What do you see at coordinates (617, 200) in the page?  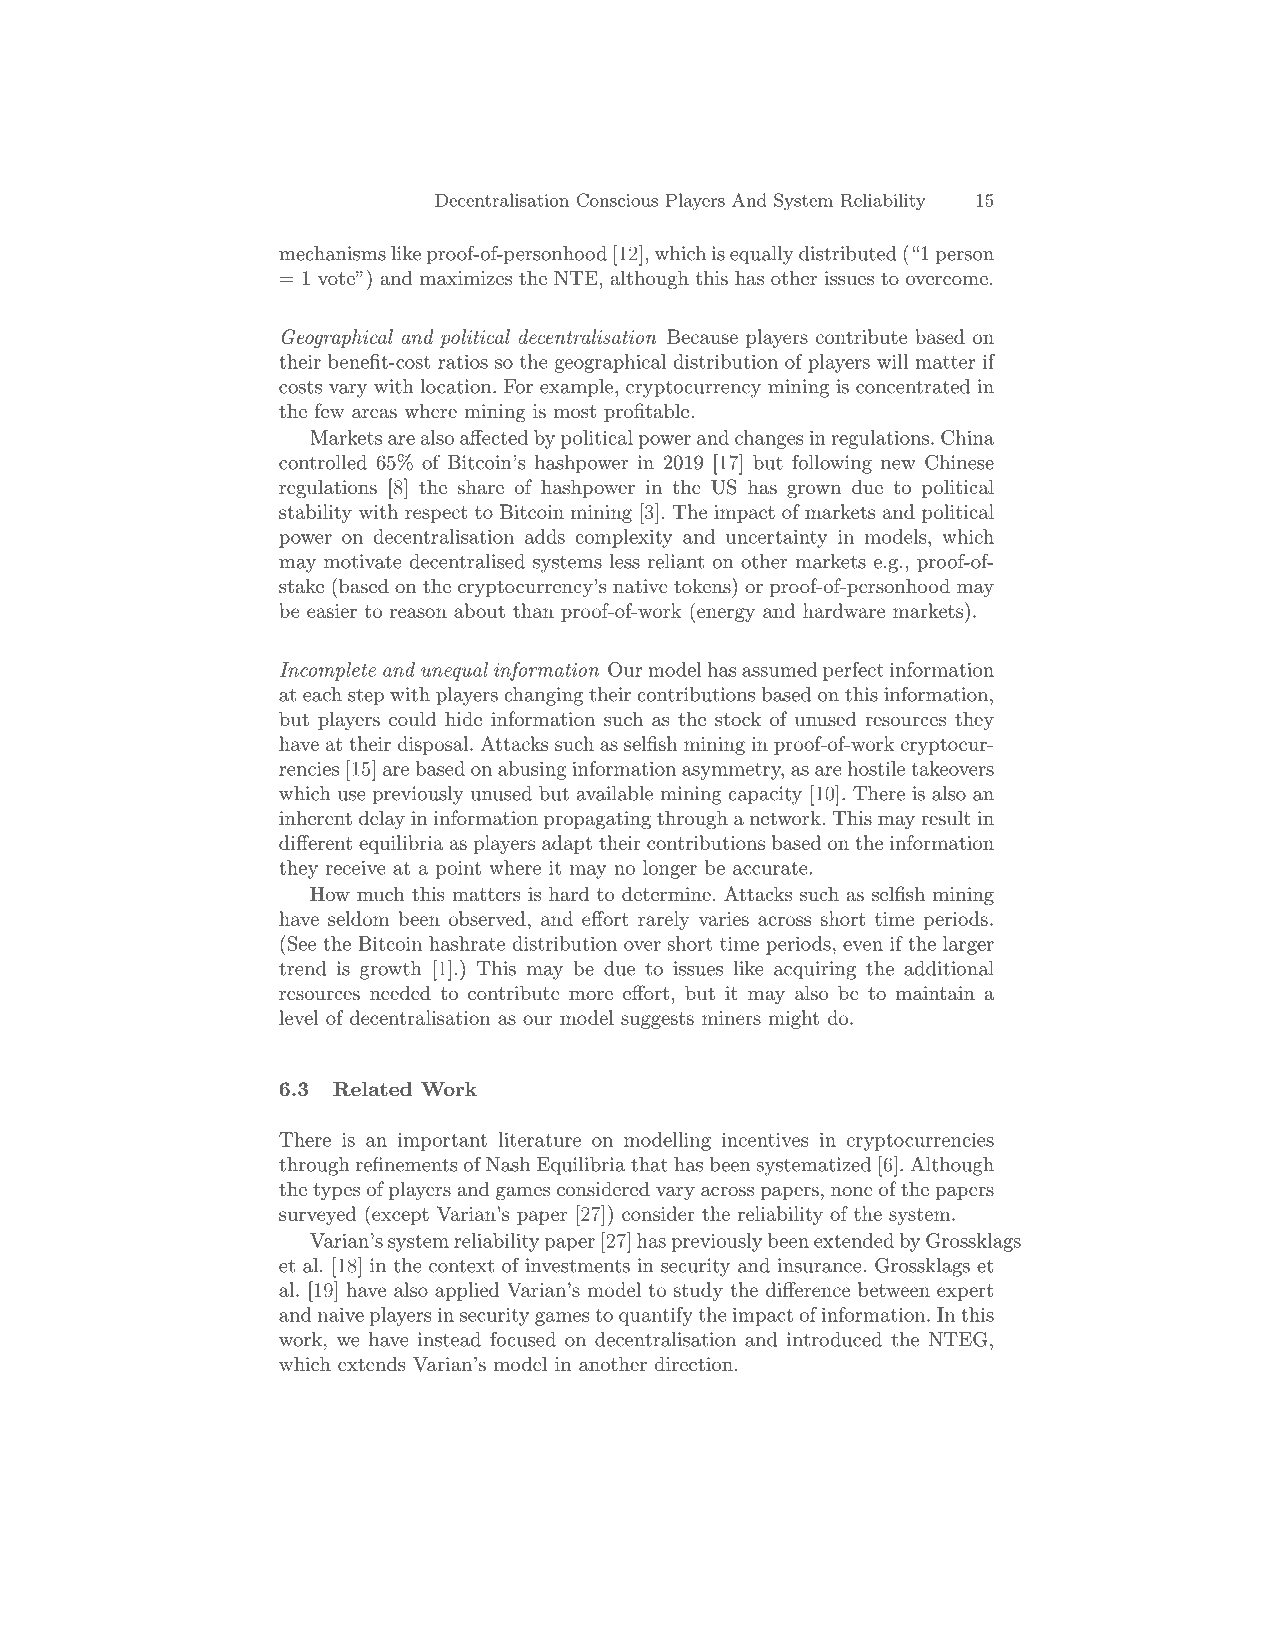 I see `Conscious` at bounding box center [617, 200].
